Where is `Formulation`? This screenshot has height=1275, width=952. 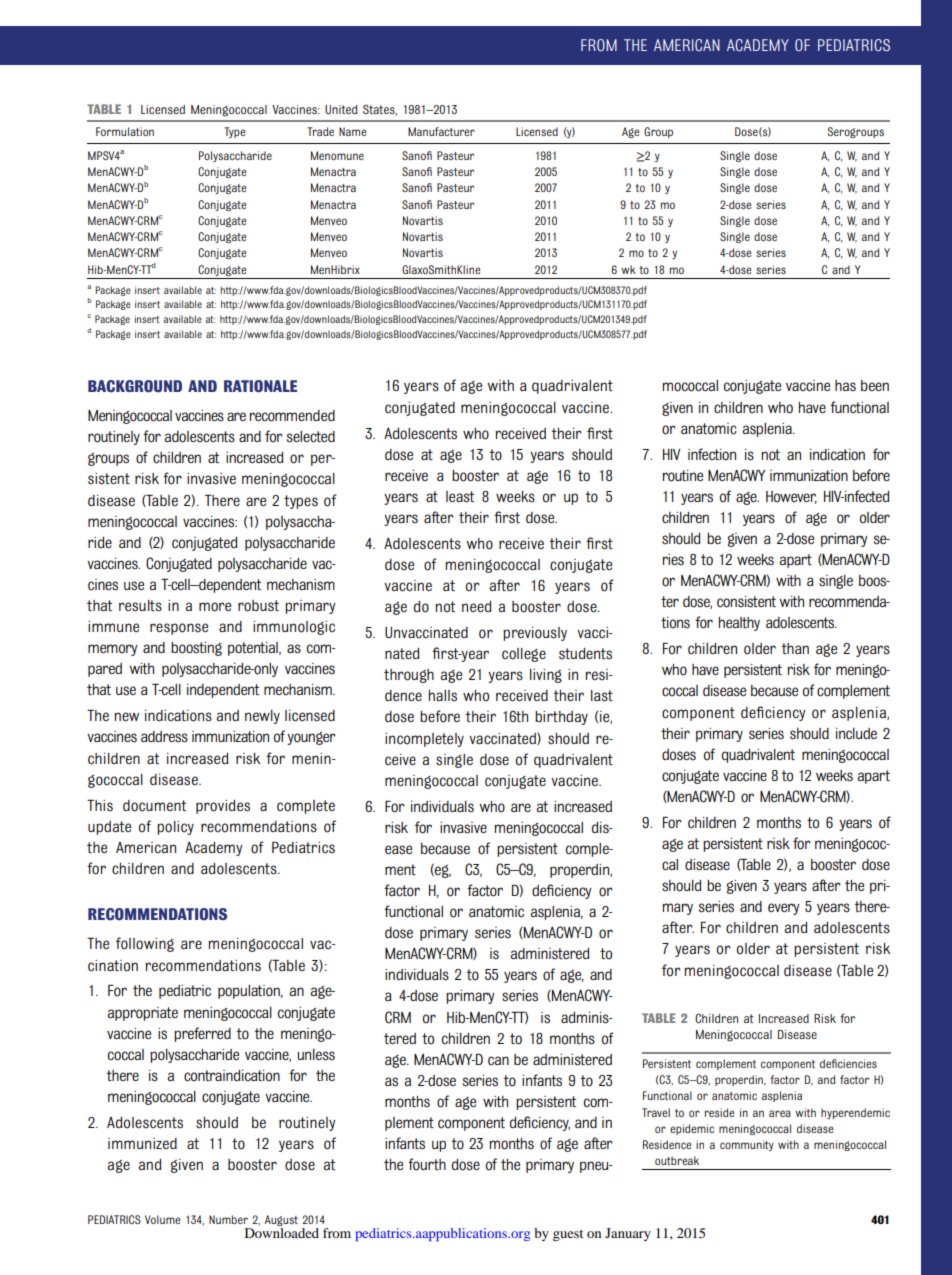 Formulation is located at coordinates (125, 131).
